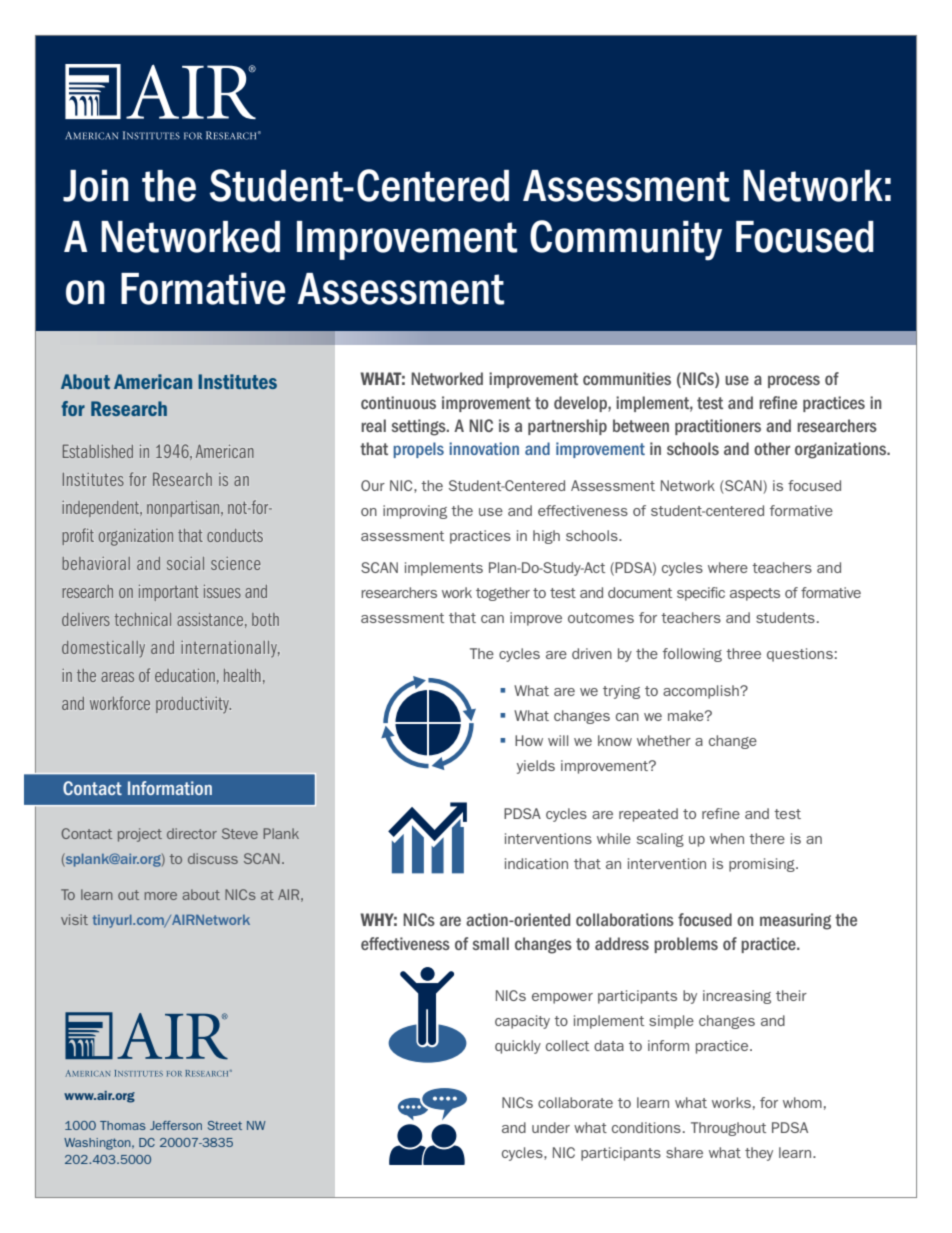  I want to click on discuss, so click(213, 858).
